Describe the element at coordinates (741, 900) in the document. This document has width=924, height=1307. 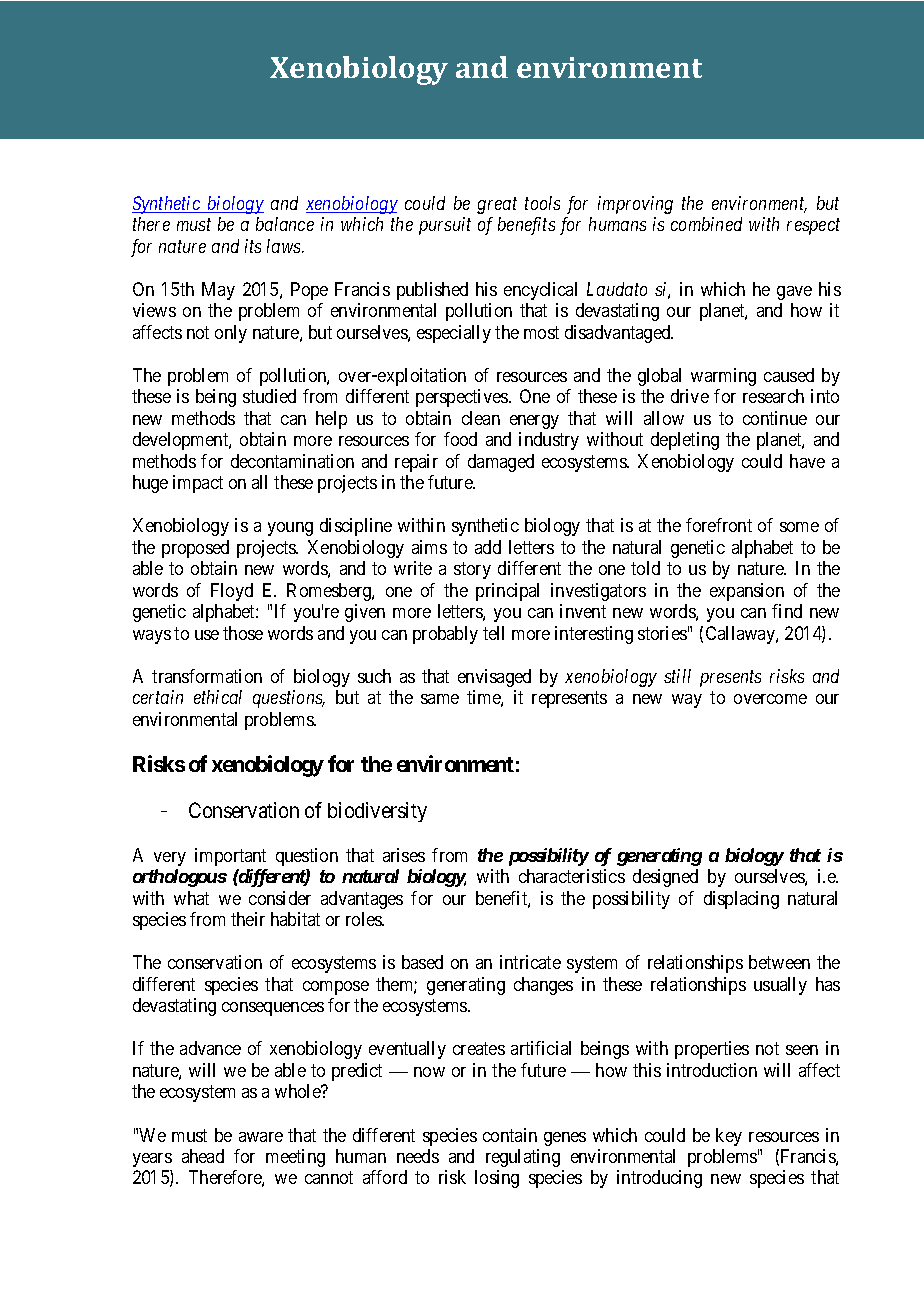
I see `displacing` at that location.
